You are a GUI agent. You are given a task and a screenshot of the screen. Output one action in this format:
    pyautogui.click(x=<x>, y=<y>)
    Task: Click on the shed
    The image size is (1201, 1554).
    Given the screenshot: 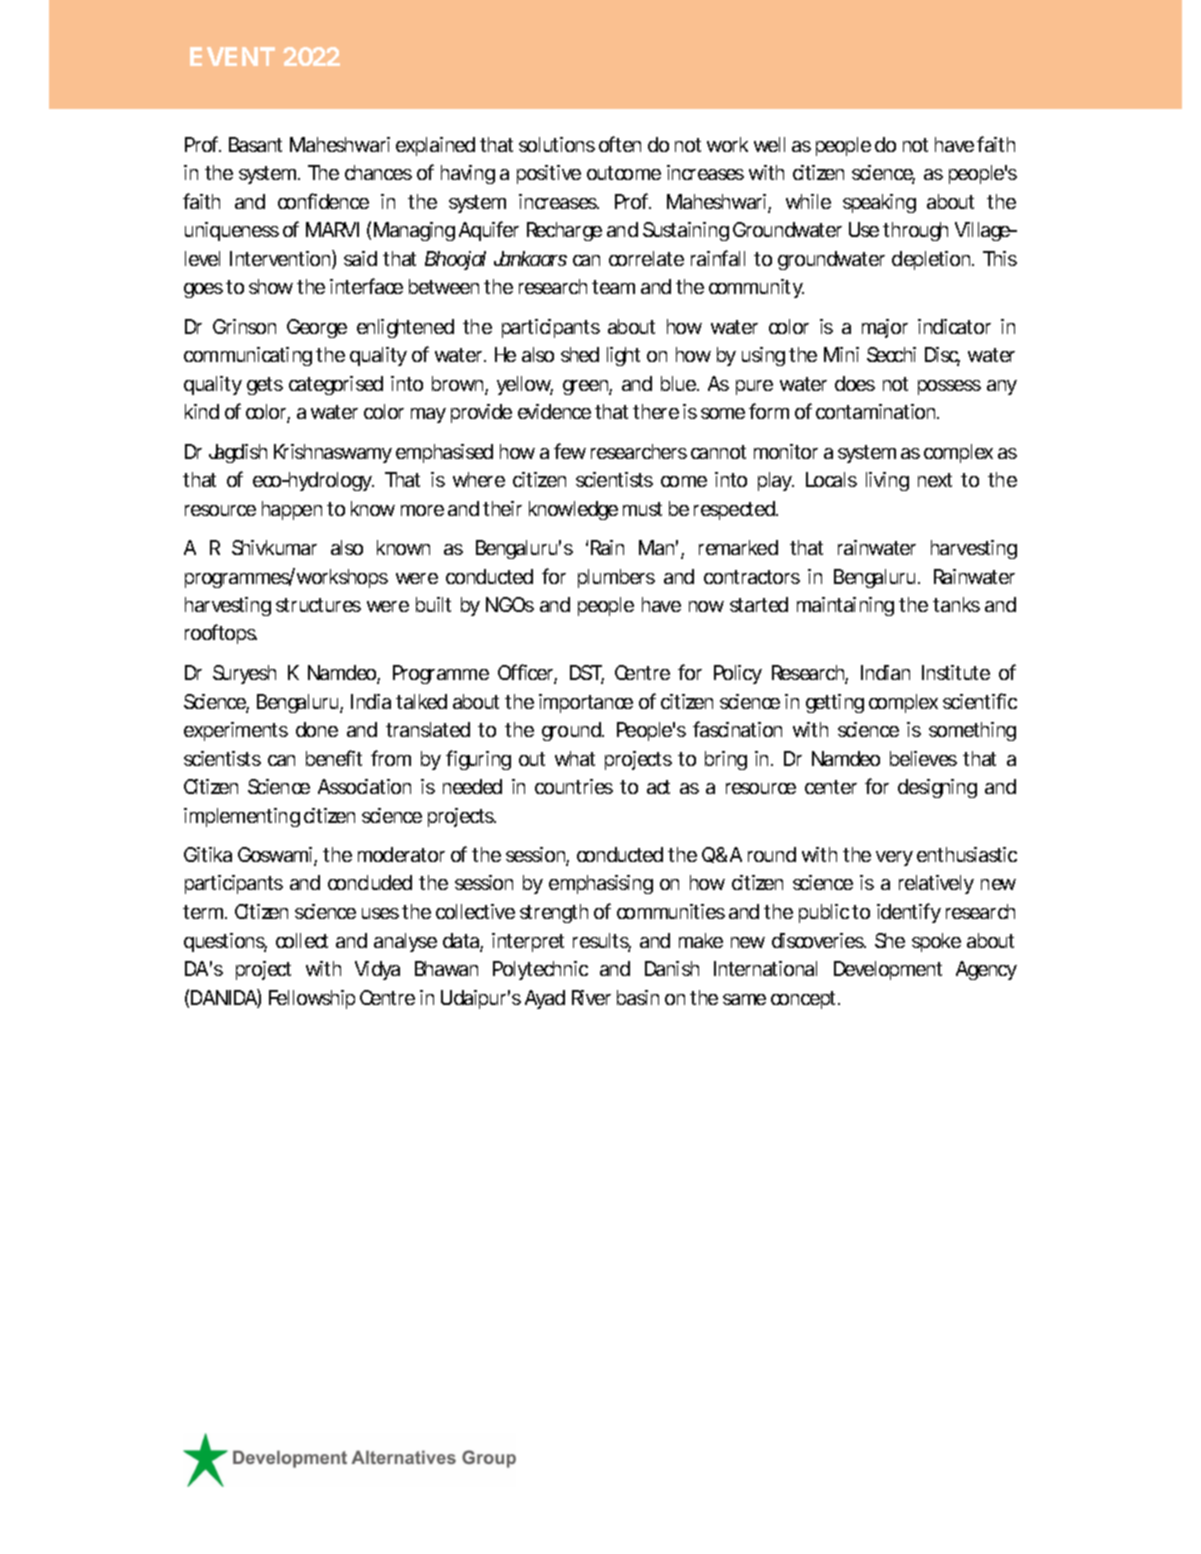 What is the action you would take?
    pyautogui.click(x=580, y=354)
